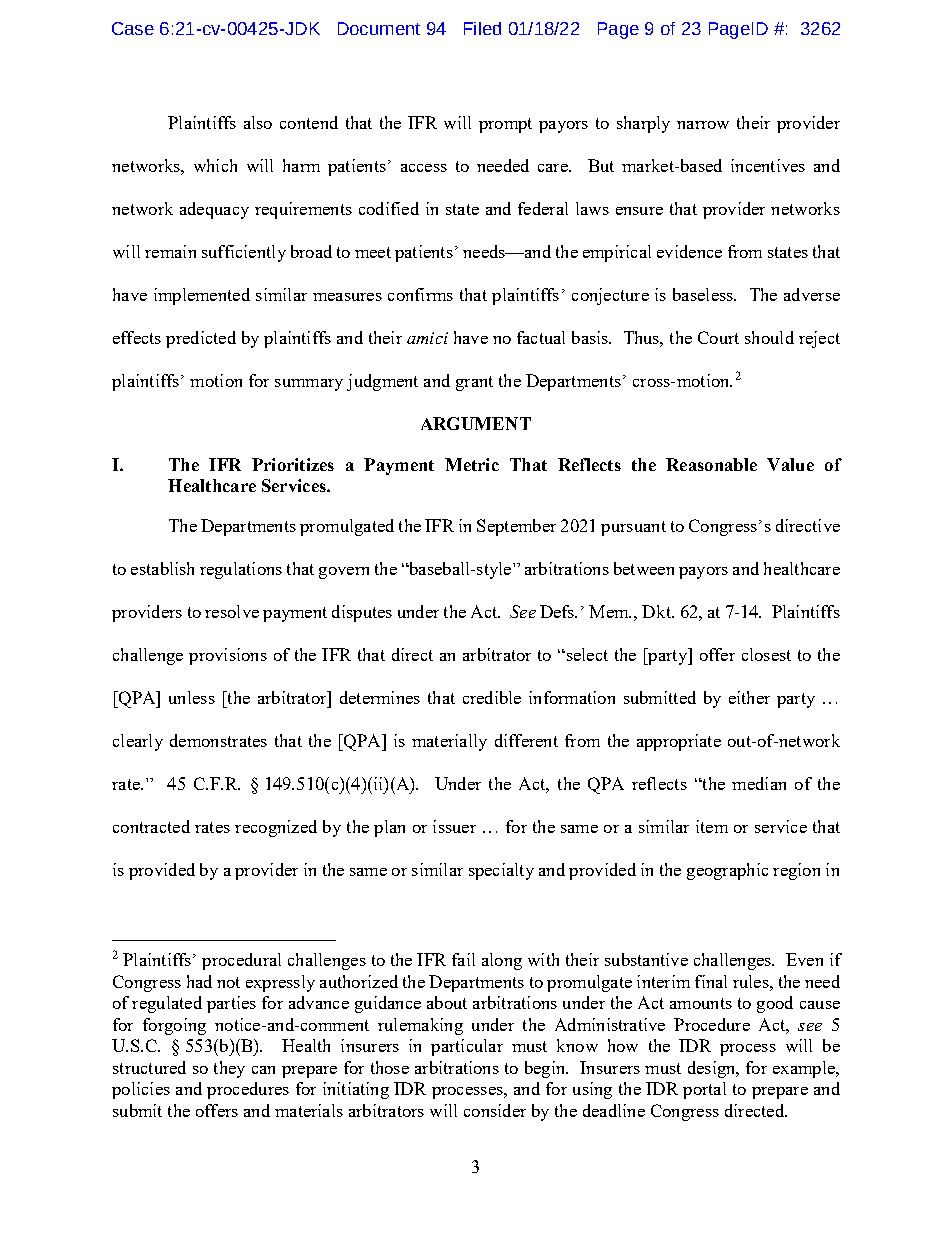  Describe the element at coordinates (516, 527) in the image. I see `September` at that location.
